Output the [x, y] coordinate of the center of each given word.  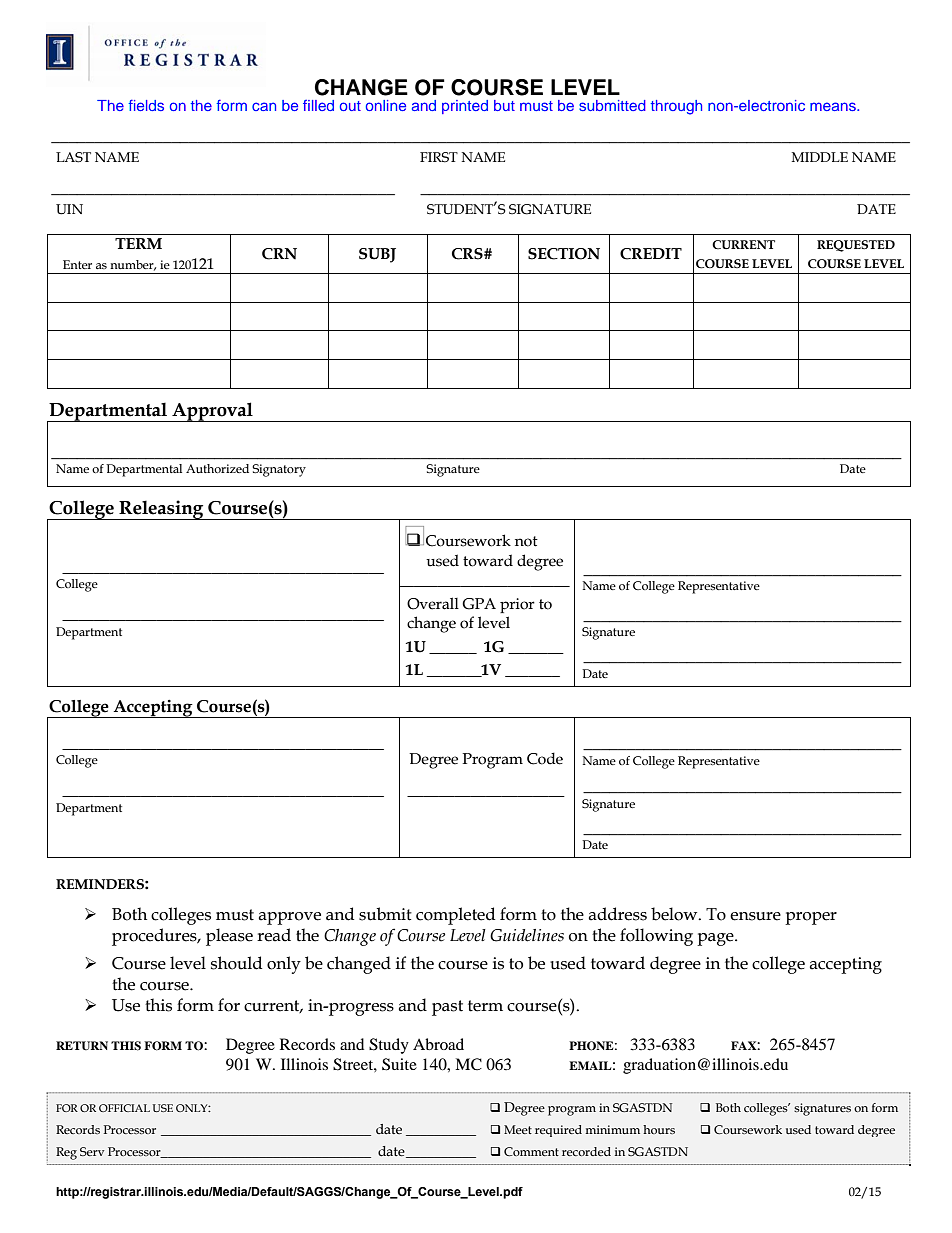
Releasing [161, 510]
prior [517, 605]
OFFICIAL [124, 1108]
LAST [73, 157]
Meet [518, 1129]
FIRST [439, 157]
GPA [479, 604]
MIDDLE [820, 157]
